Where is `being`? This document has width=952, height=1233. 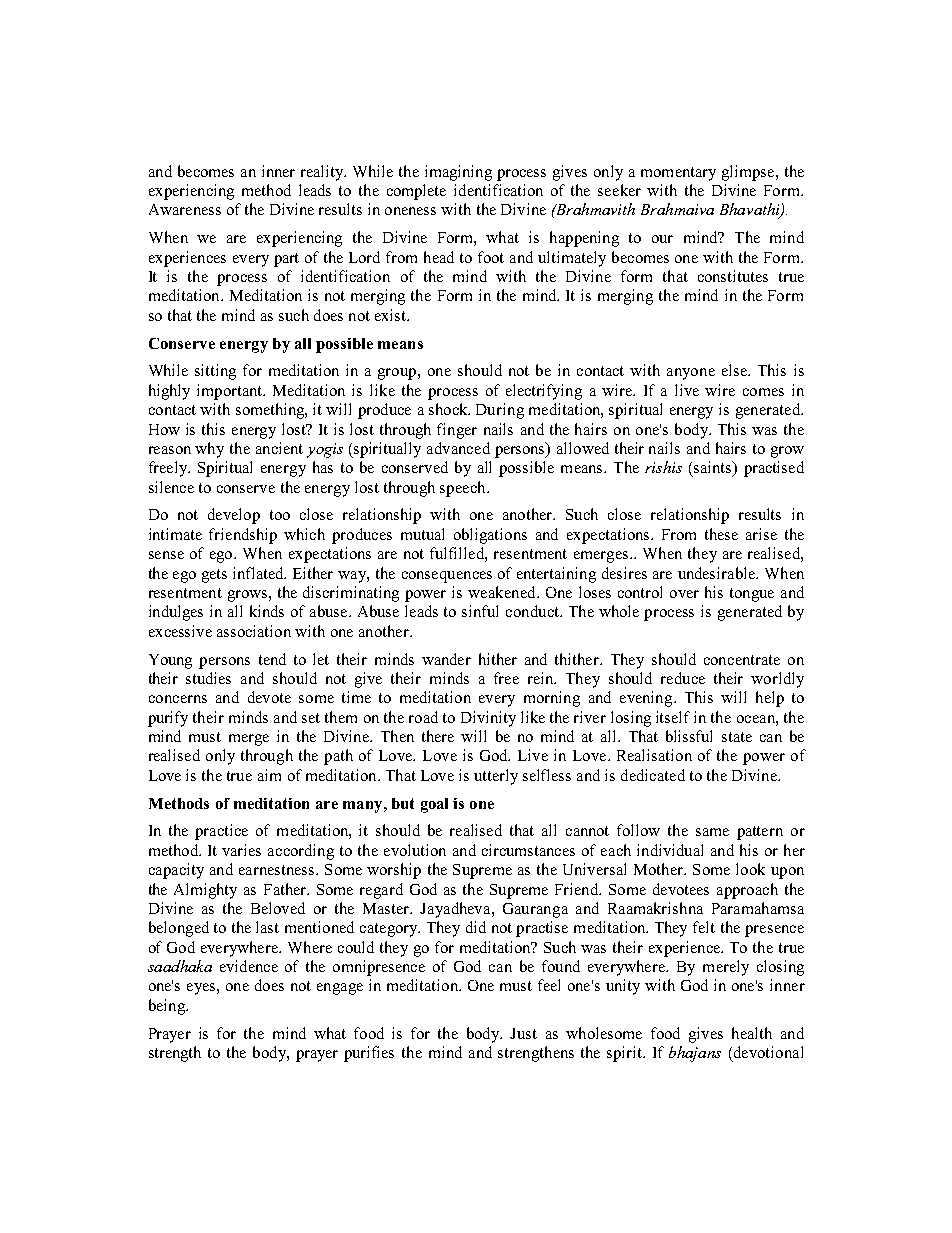 being is located at coordinates (168, 1007).
